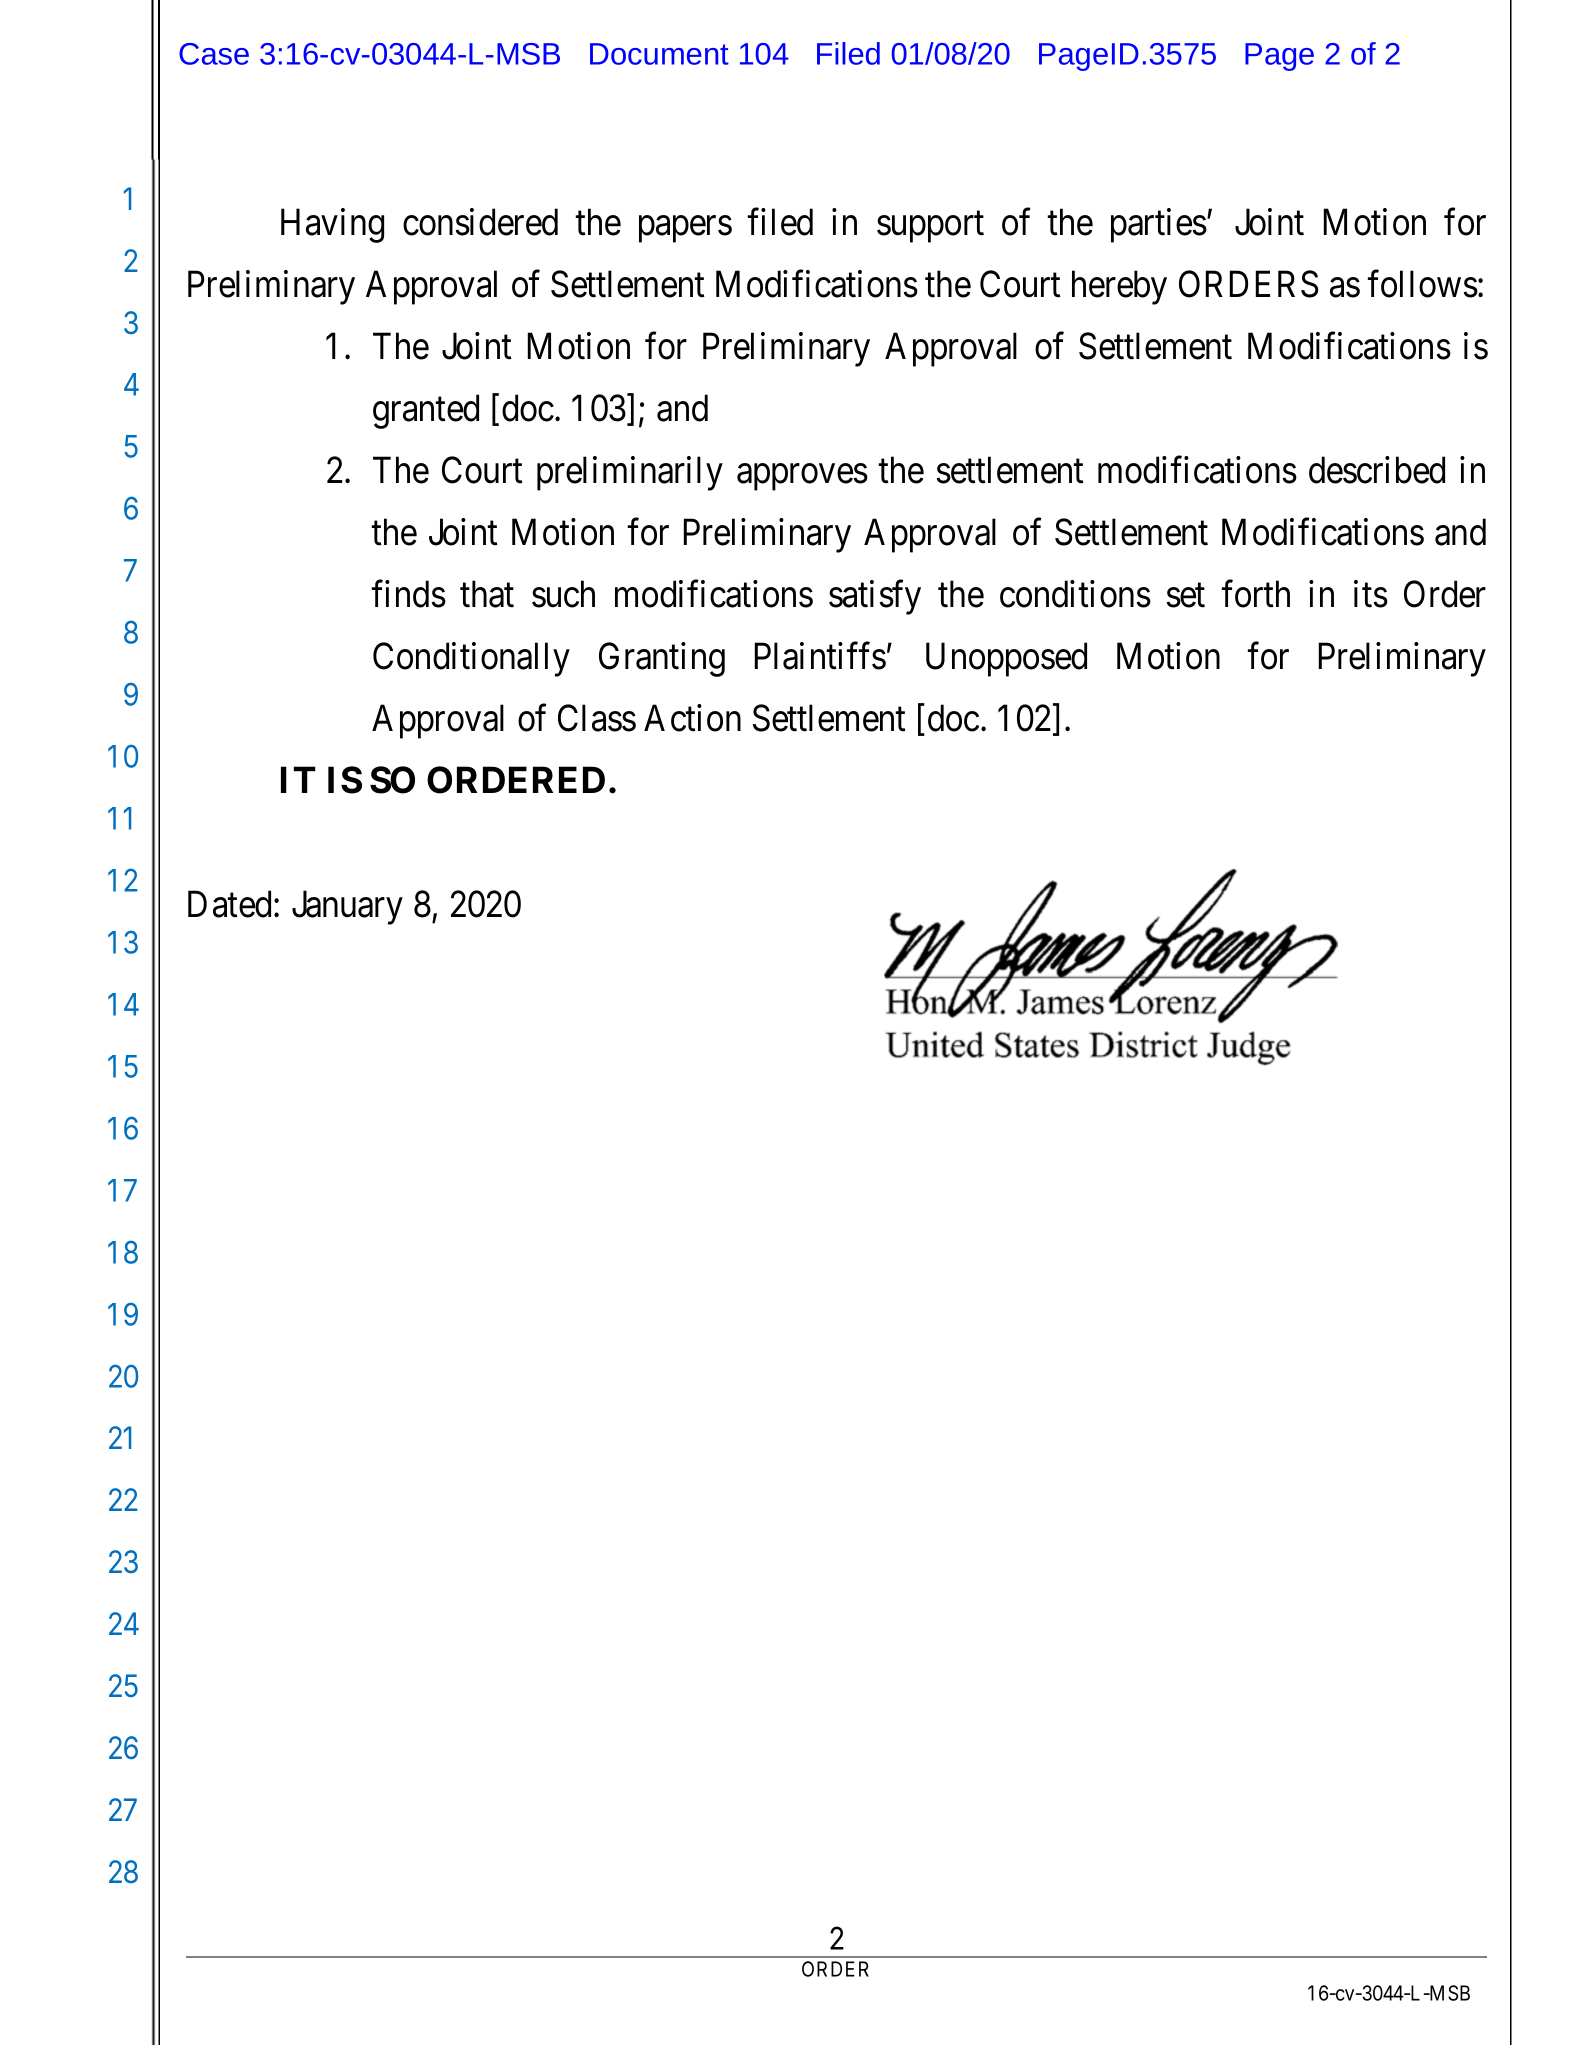 The width and height of the screenshot is (1580, 2045). I want to click on Document, so click(659, 54).
